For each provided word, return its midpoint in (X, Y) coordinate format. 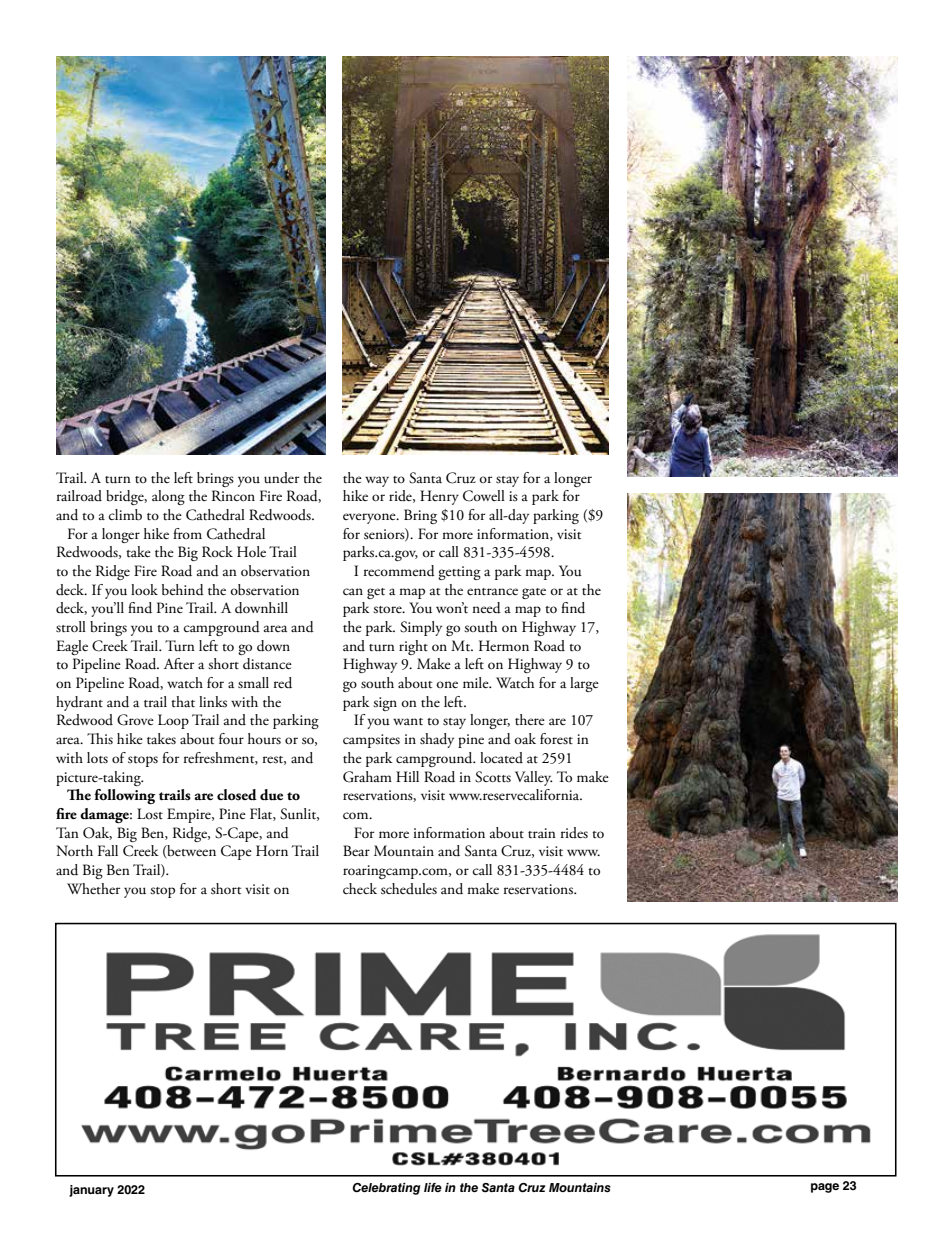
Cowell (484, 496)
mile (477, 682)
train (542, 833)
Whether (93, 888)
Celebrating (386, 1189)
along (168, 497)
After (179, 663)
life (433, 1187)
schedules (409, 889)
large (584, 684)
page (825, 1188)
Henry (439, 497)
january (91, 1191)
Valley (534, 778)
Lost (150, 814)
